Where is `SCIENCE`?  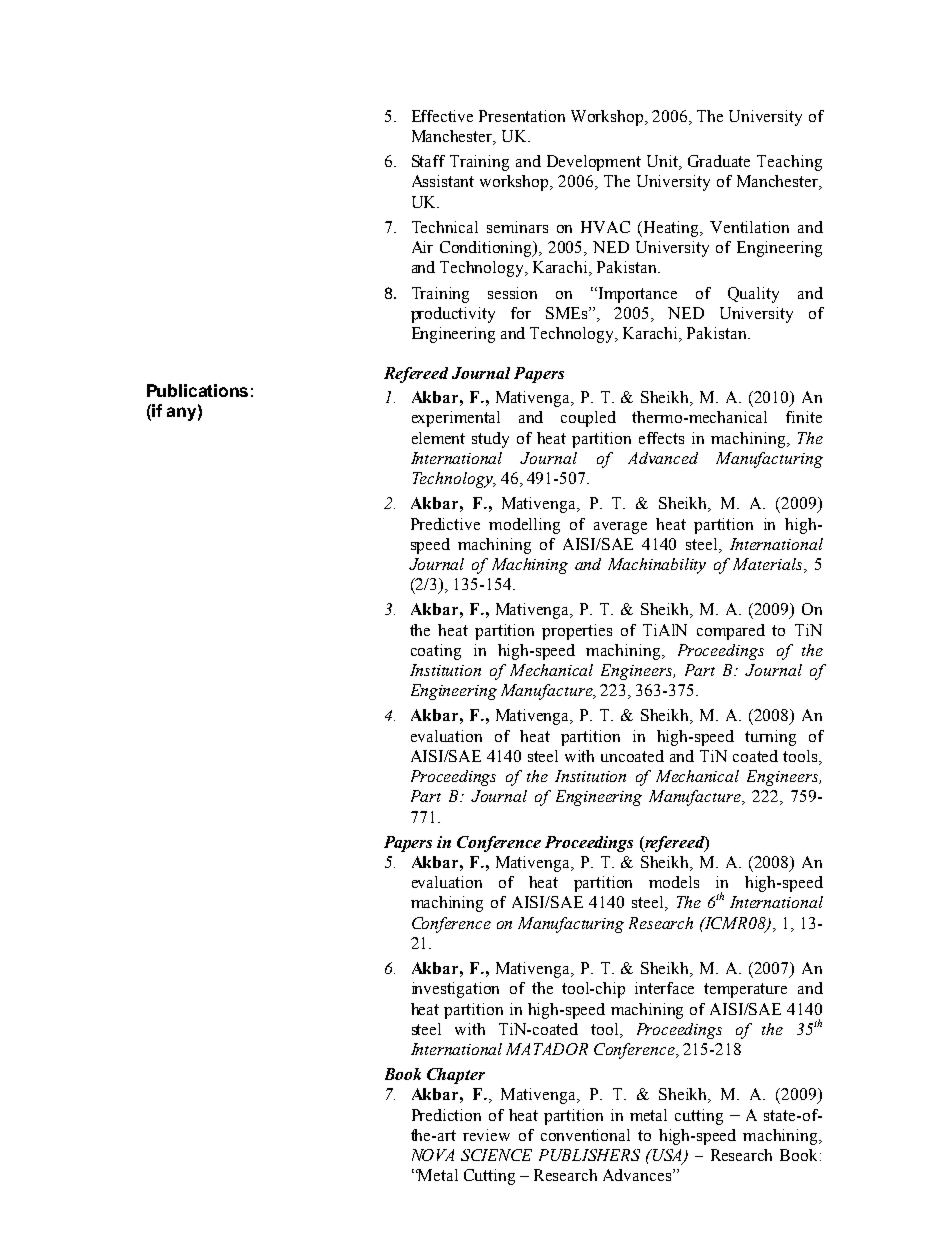
SCIENCE is located at coordinates (496, 1155).
